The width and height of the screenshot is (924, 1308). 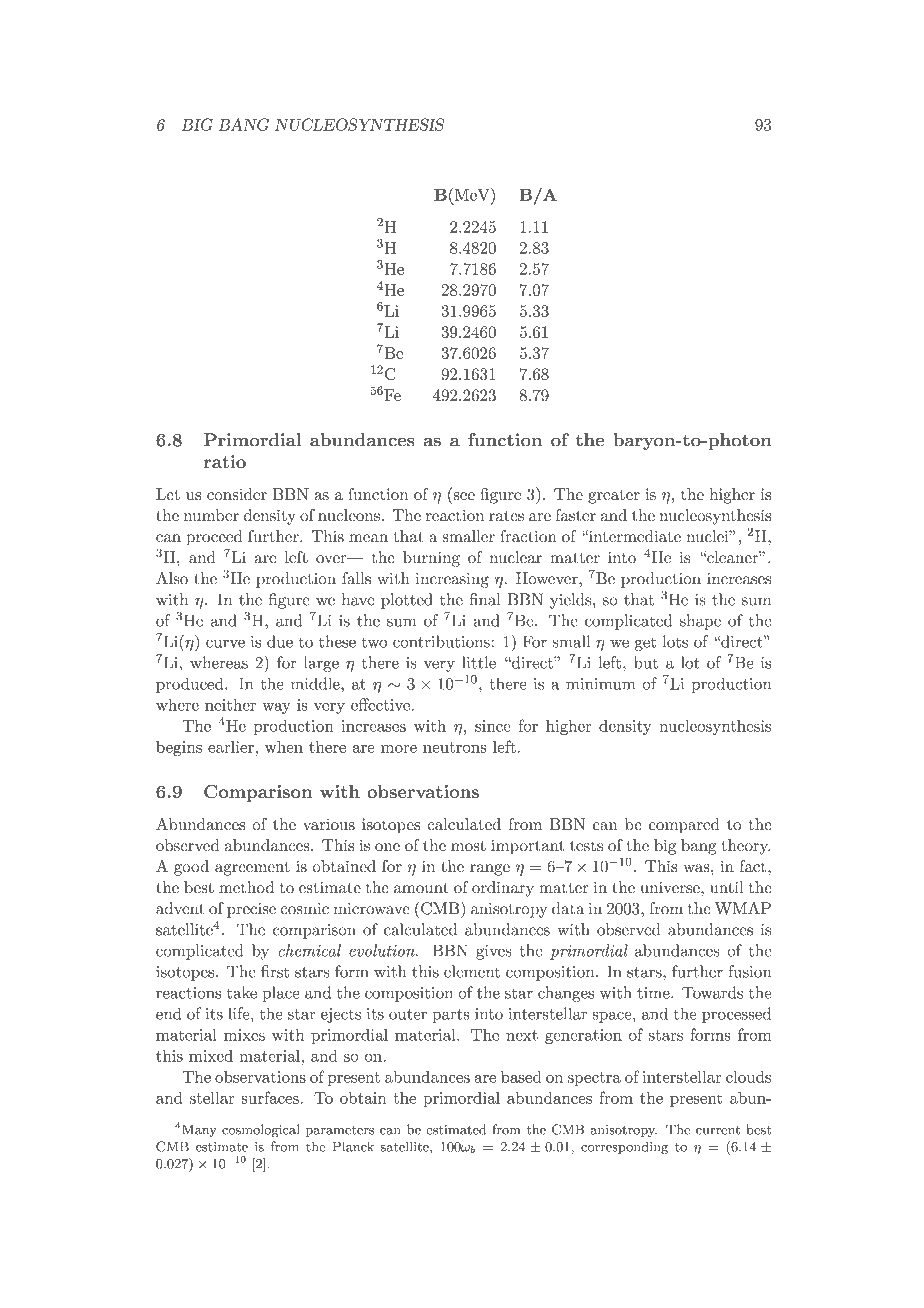 What do you see at coordinates (251, 910) in the screenshot?
I see `precise` at bounding box center [251, 910].
